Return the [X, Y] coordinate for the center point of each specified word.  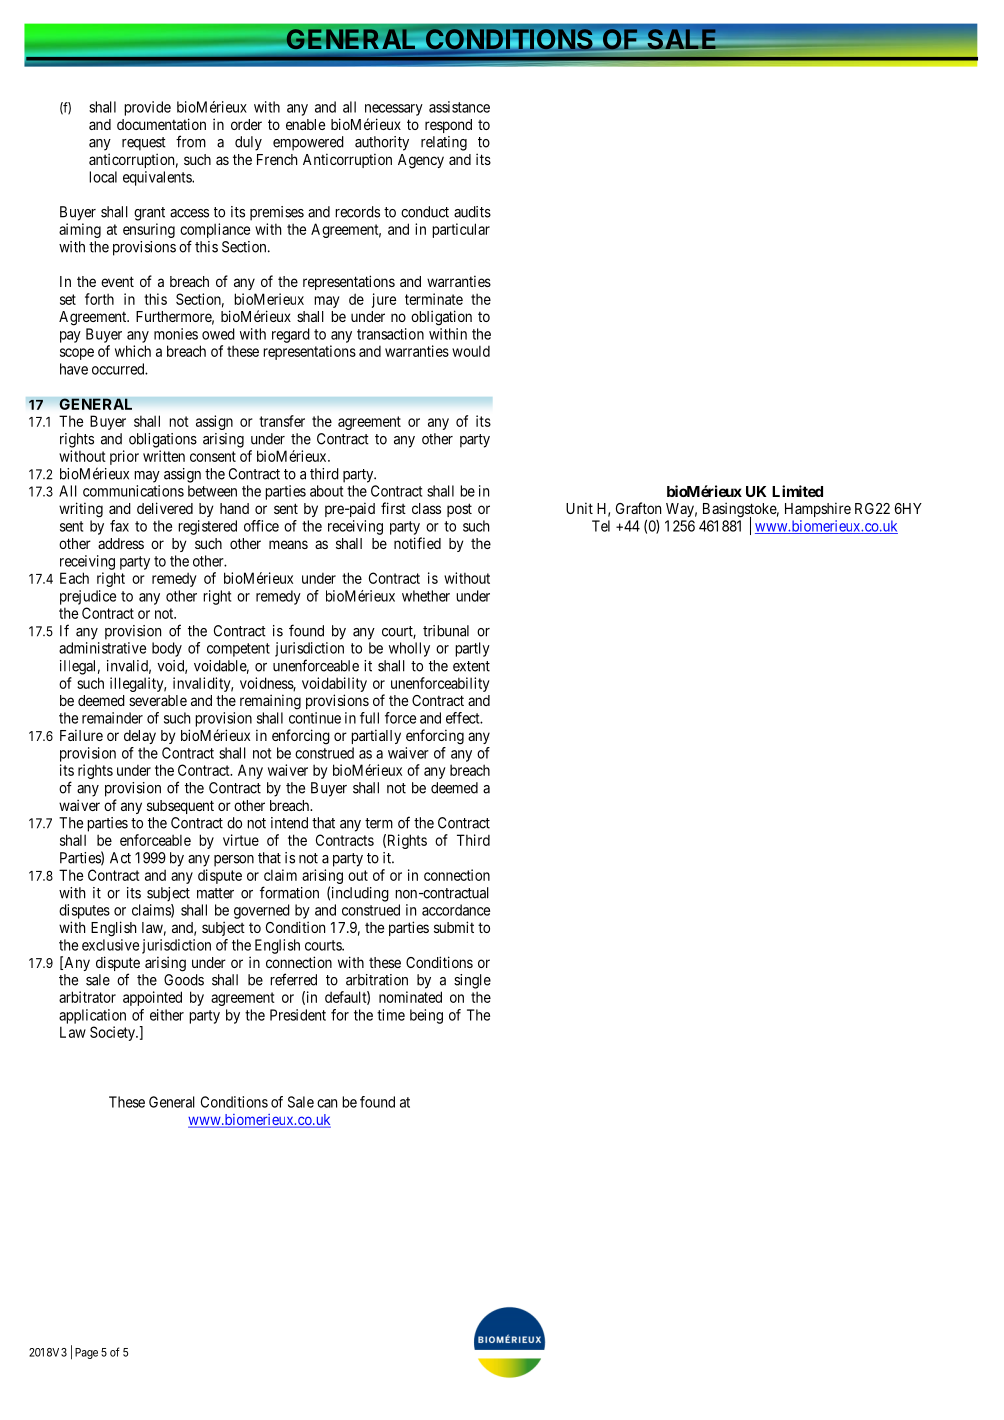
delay [140, 737]
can [327, 1103]
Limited [797, 491]
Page [86, 1353]
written [164, 456]
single [472, 981]
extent [471, 666]
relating [444, 143]
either [167, 1015]
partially [376, 736]
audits [472, 212]
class [426, 508]
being [426, 1016]
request [144, 144]
